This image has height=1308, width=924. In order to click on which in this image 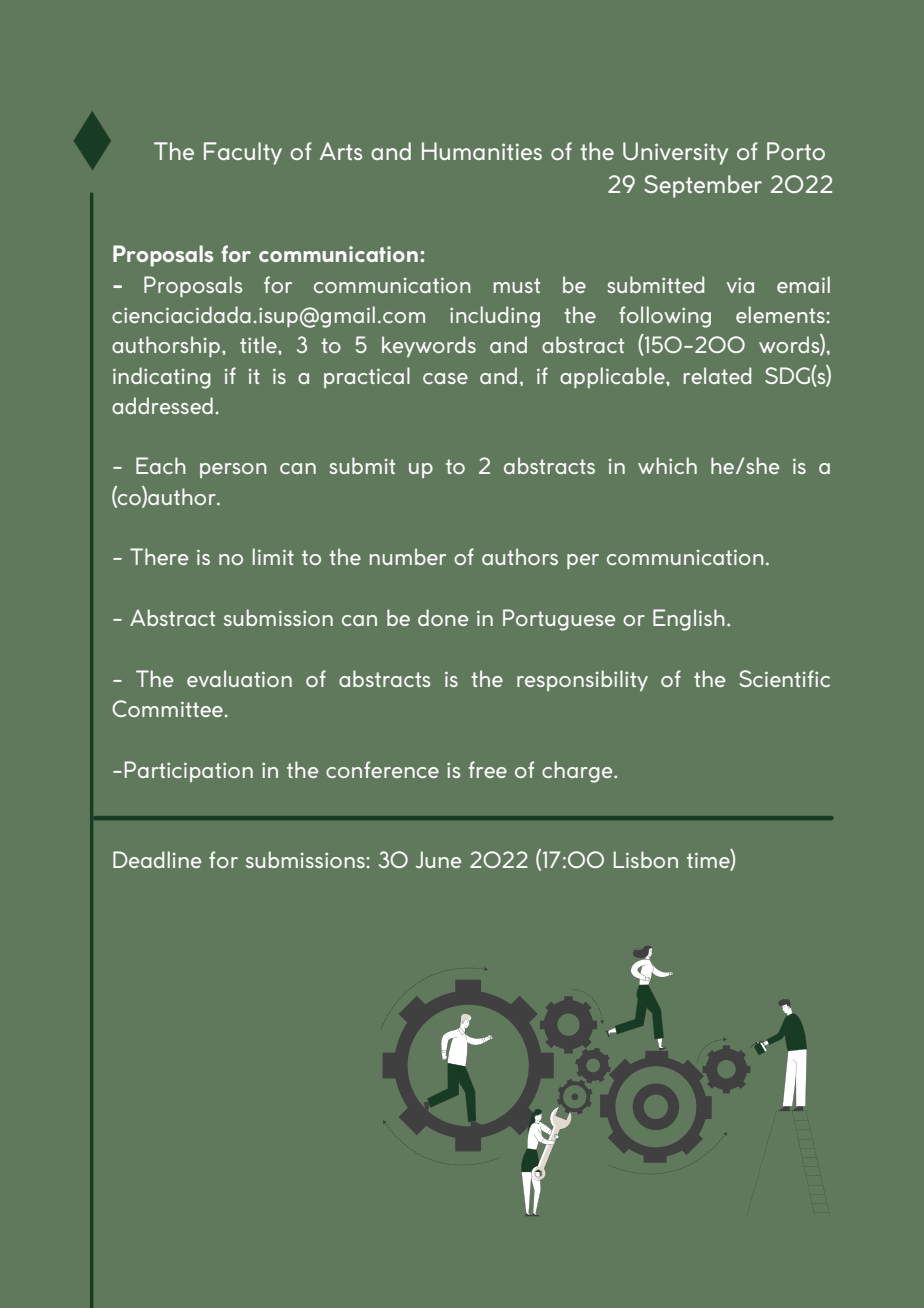, I will do `click(667, 465)`.
